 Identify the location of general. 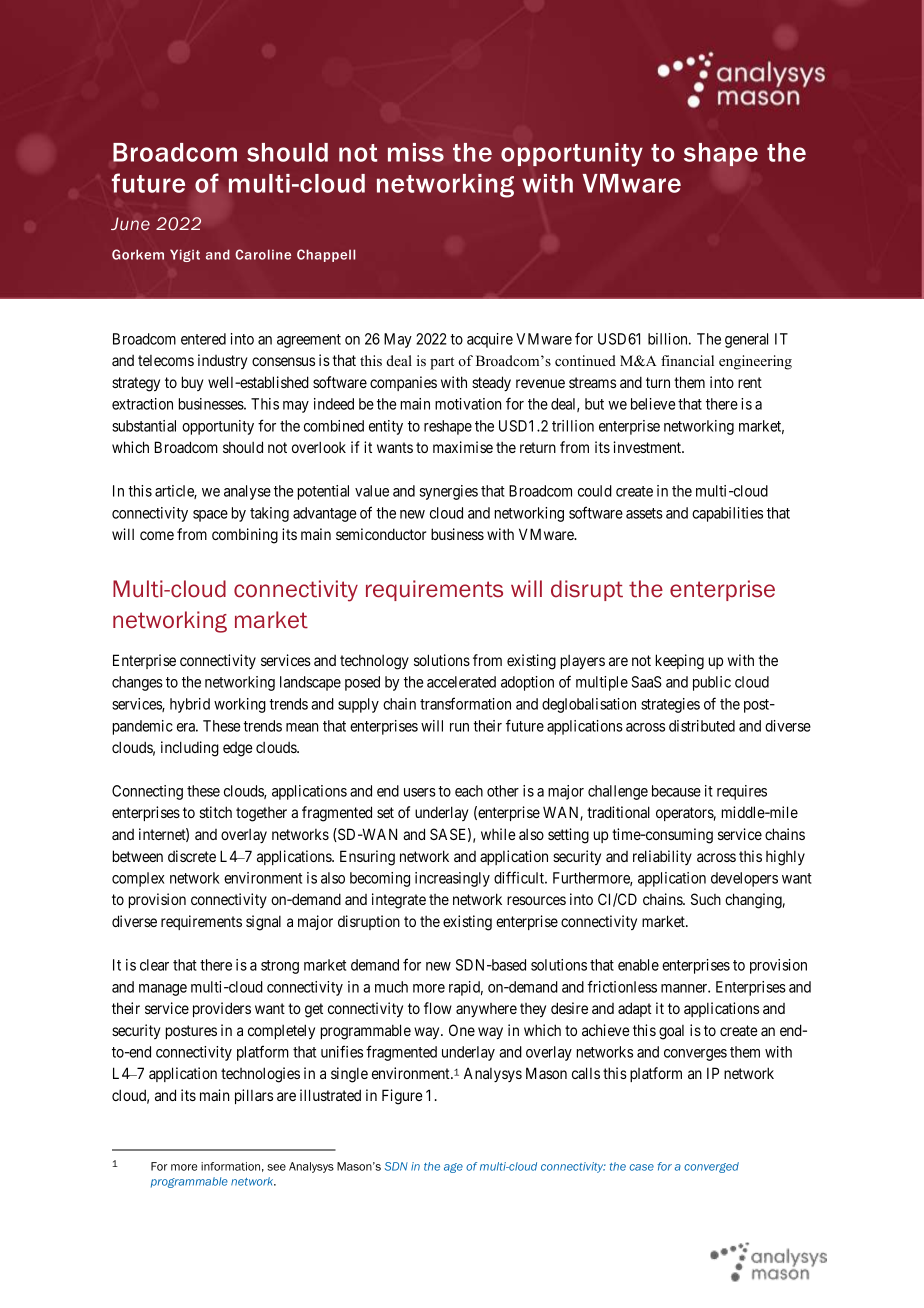
(746, 340).
